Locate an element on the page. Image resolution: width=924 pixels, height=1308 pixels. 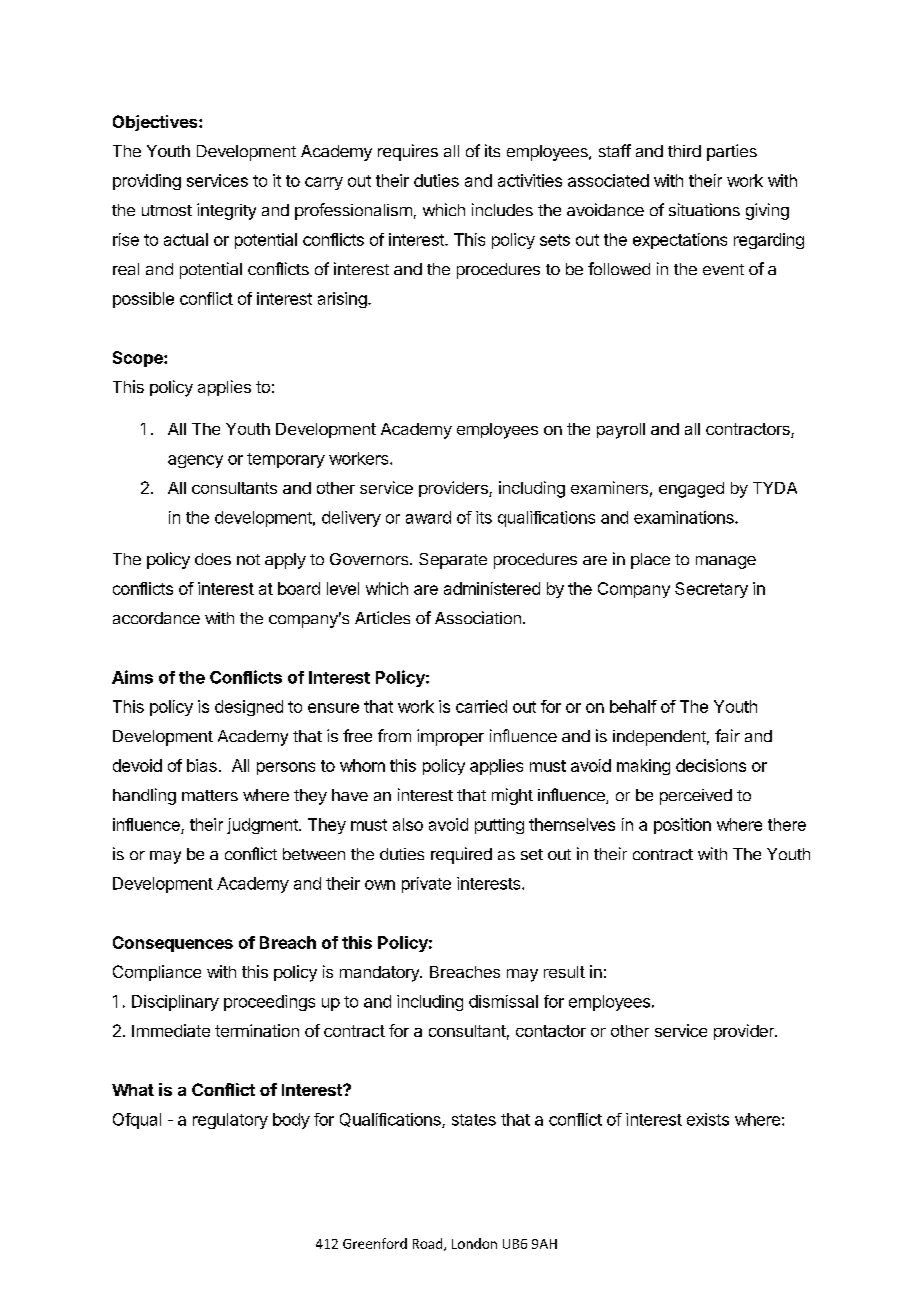
engaged is located at coordinates (691, 490).
